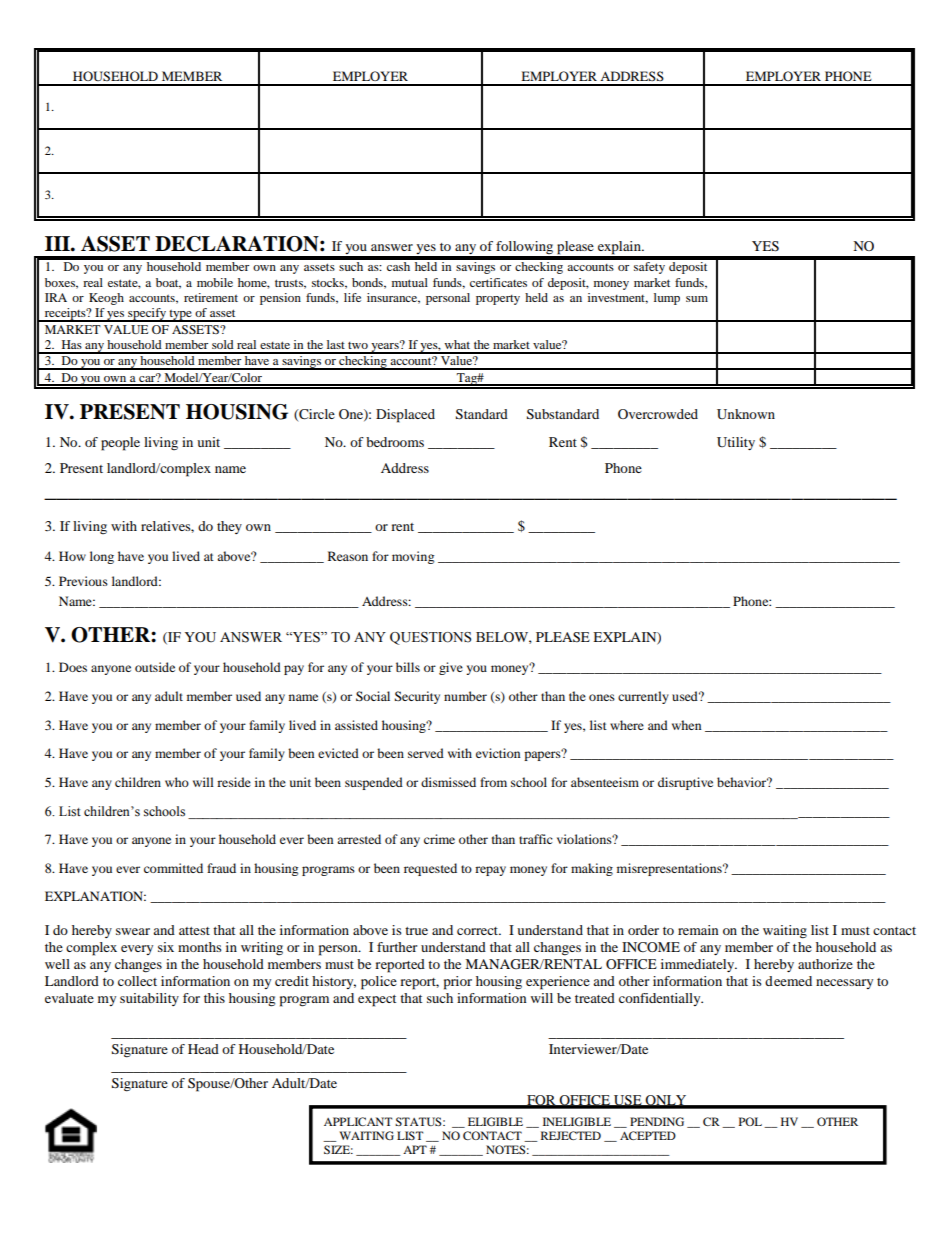 This screenshot has width=952, height=1233. Describe the element at coordinates (203, 1049) in the screenshot. I see `Head` at that location.
